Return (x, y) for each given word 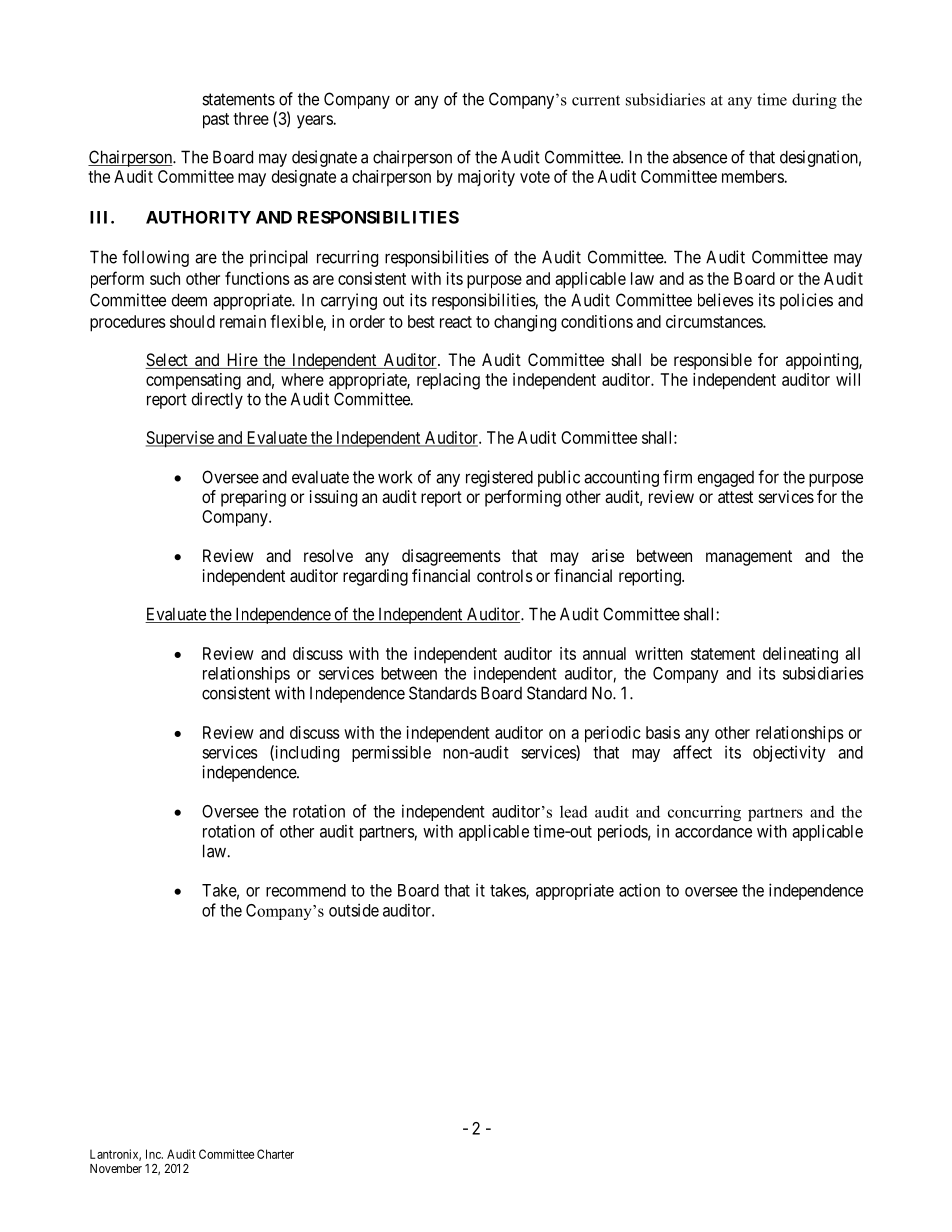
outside (354, 910)
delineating (800, 655)
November (116, 1168)
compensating (193, 381)
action (639, 890)
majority (486, 178)
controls (505, 575)
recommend (306, 890)
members (753, 176)
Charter (275, 1154)
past (216, 121)
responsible (713, 361)
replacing (448, 381)
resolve (328, 555)
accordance (713, 831)
